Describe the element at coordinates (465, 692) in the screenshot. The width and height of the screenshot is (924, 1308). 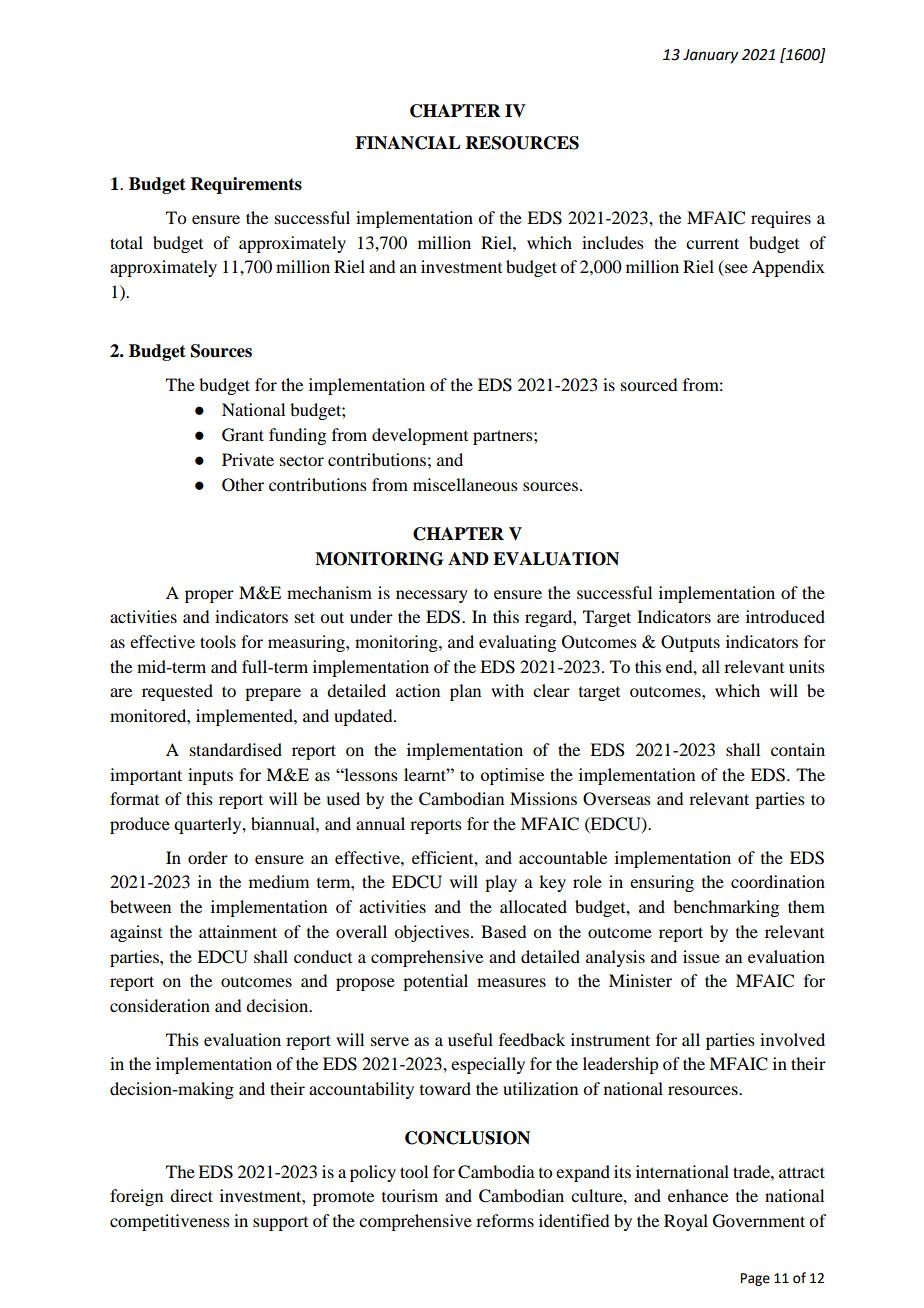
I see `plan` at that location.
